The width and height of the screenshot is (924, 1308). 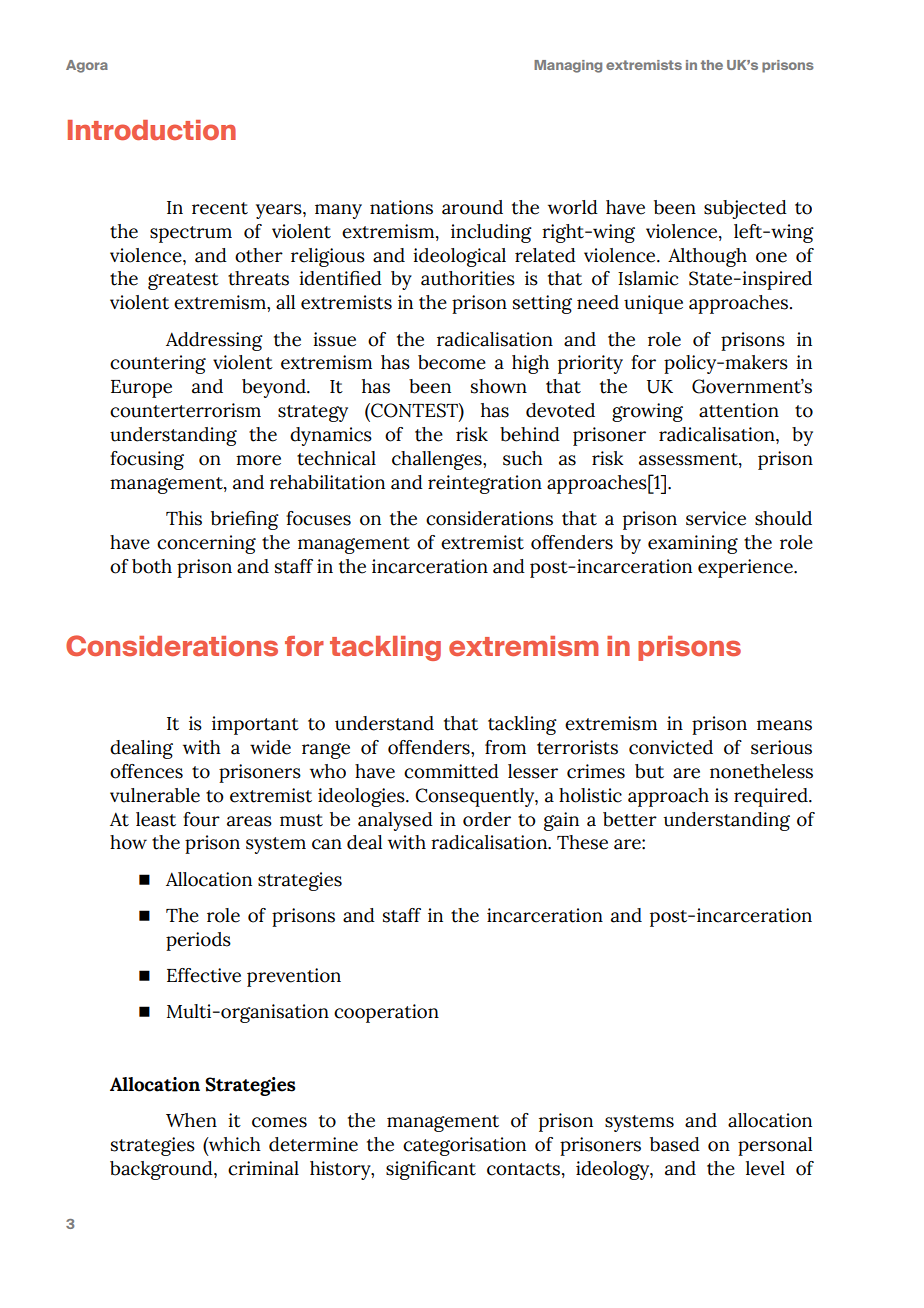 What do you see at coordinates (745, 209) in the screenshot?
I see `subjected` at bounding box center [745, 209].
